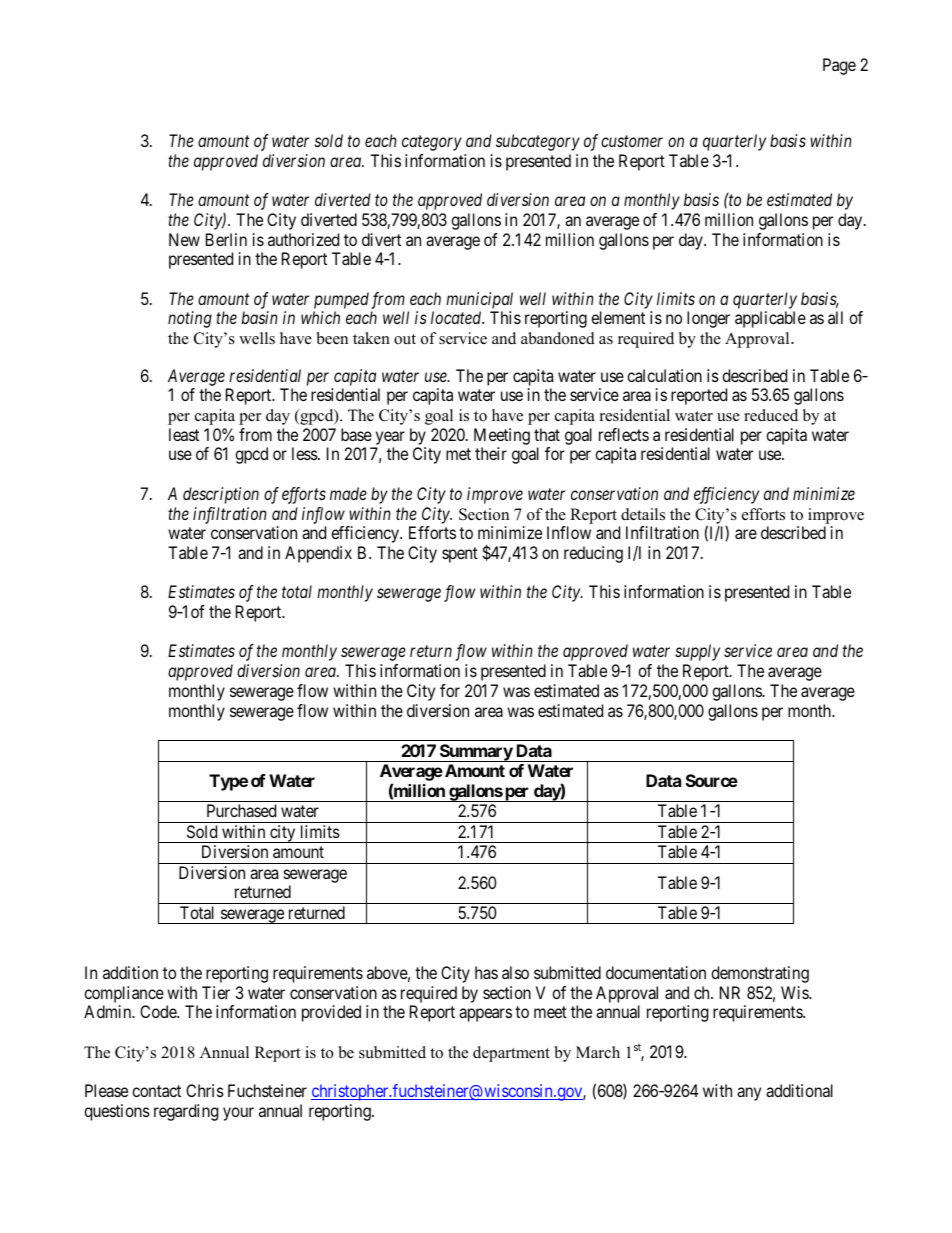 The height and width of the screenshot is (1233, 952). I want to click on customer, so click(632, 141).
